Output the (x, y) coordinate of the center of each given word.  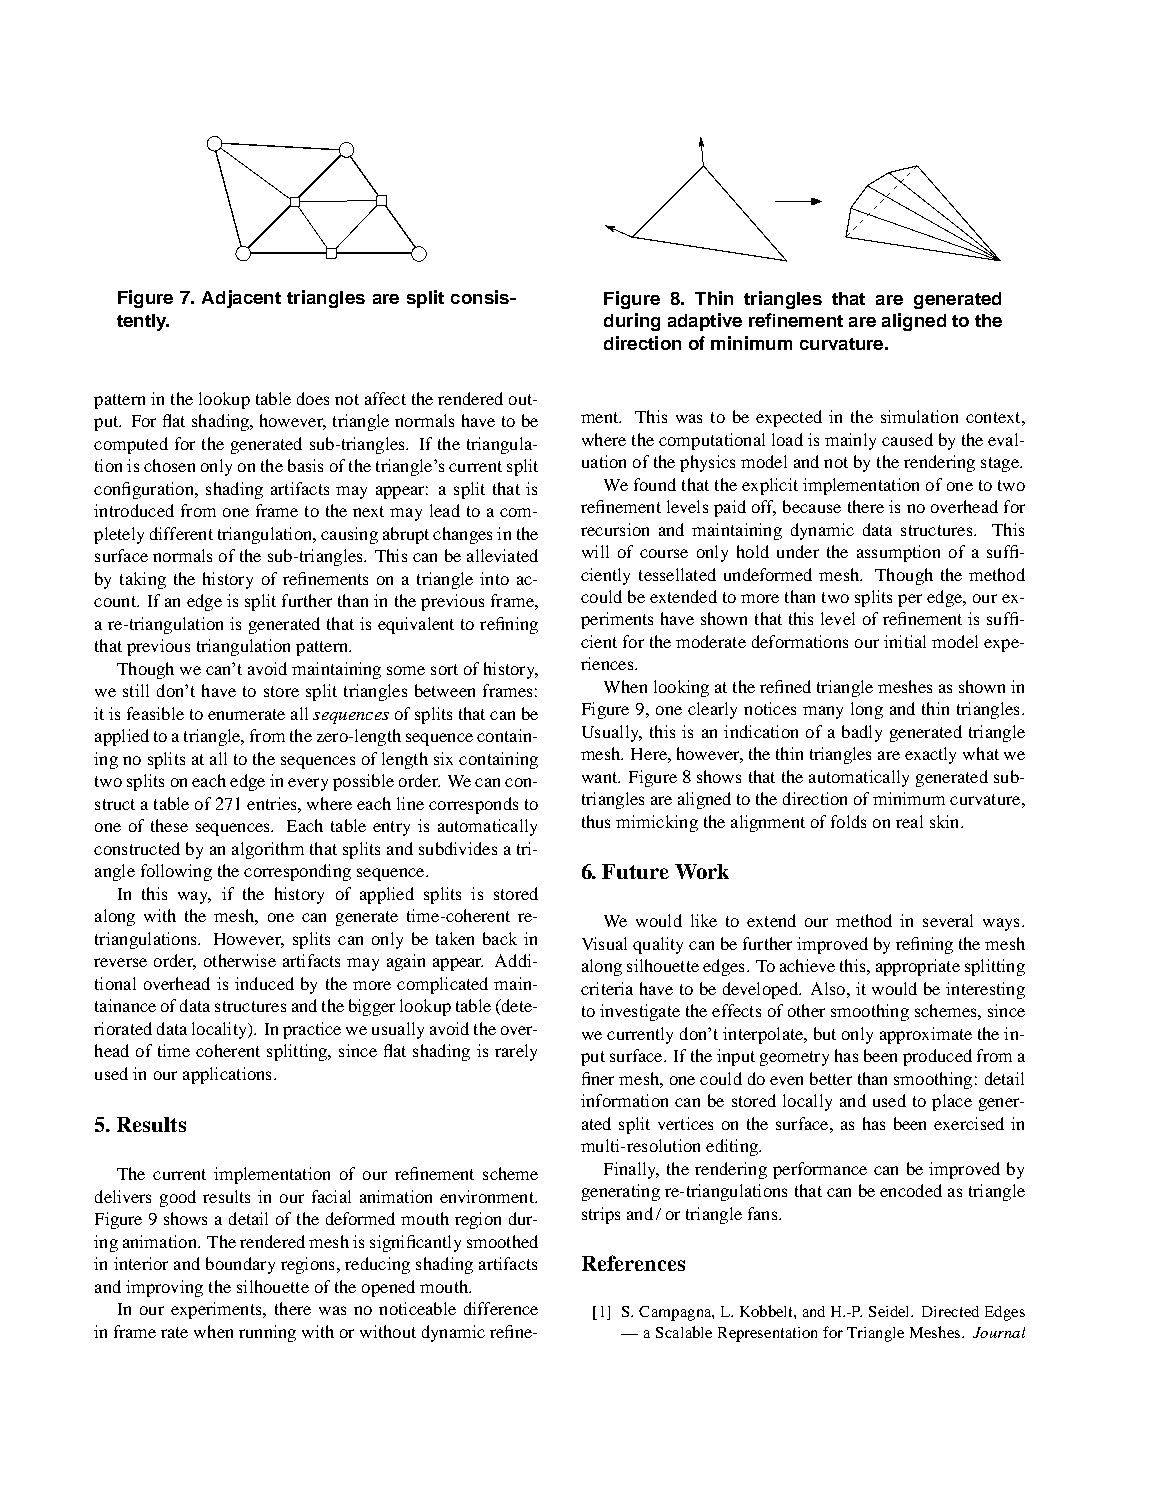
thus (596, 821)
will (595, 551)
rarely (516, 1052)
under (798, 551)
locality (220, 1030)
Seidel (891, 1311)
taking (143, 580)
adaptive (705, 322)
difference (501, 1308)
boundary (240, 1265)
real (909, 821)
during (632, 322)
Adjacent (241, 299)
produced (937, 1057)
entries (273, 803)
